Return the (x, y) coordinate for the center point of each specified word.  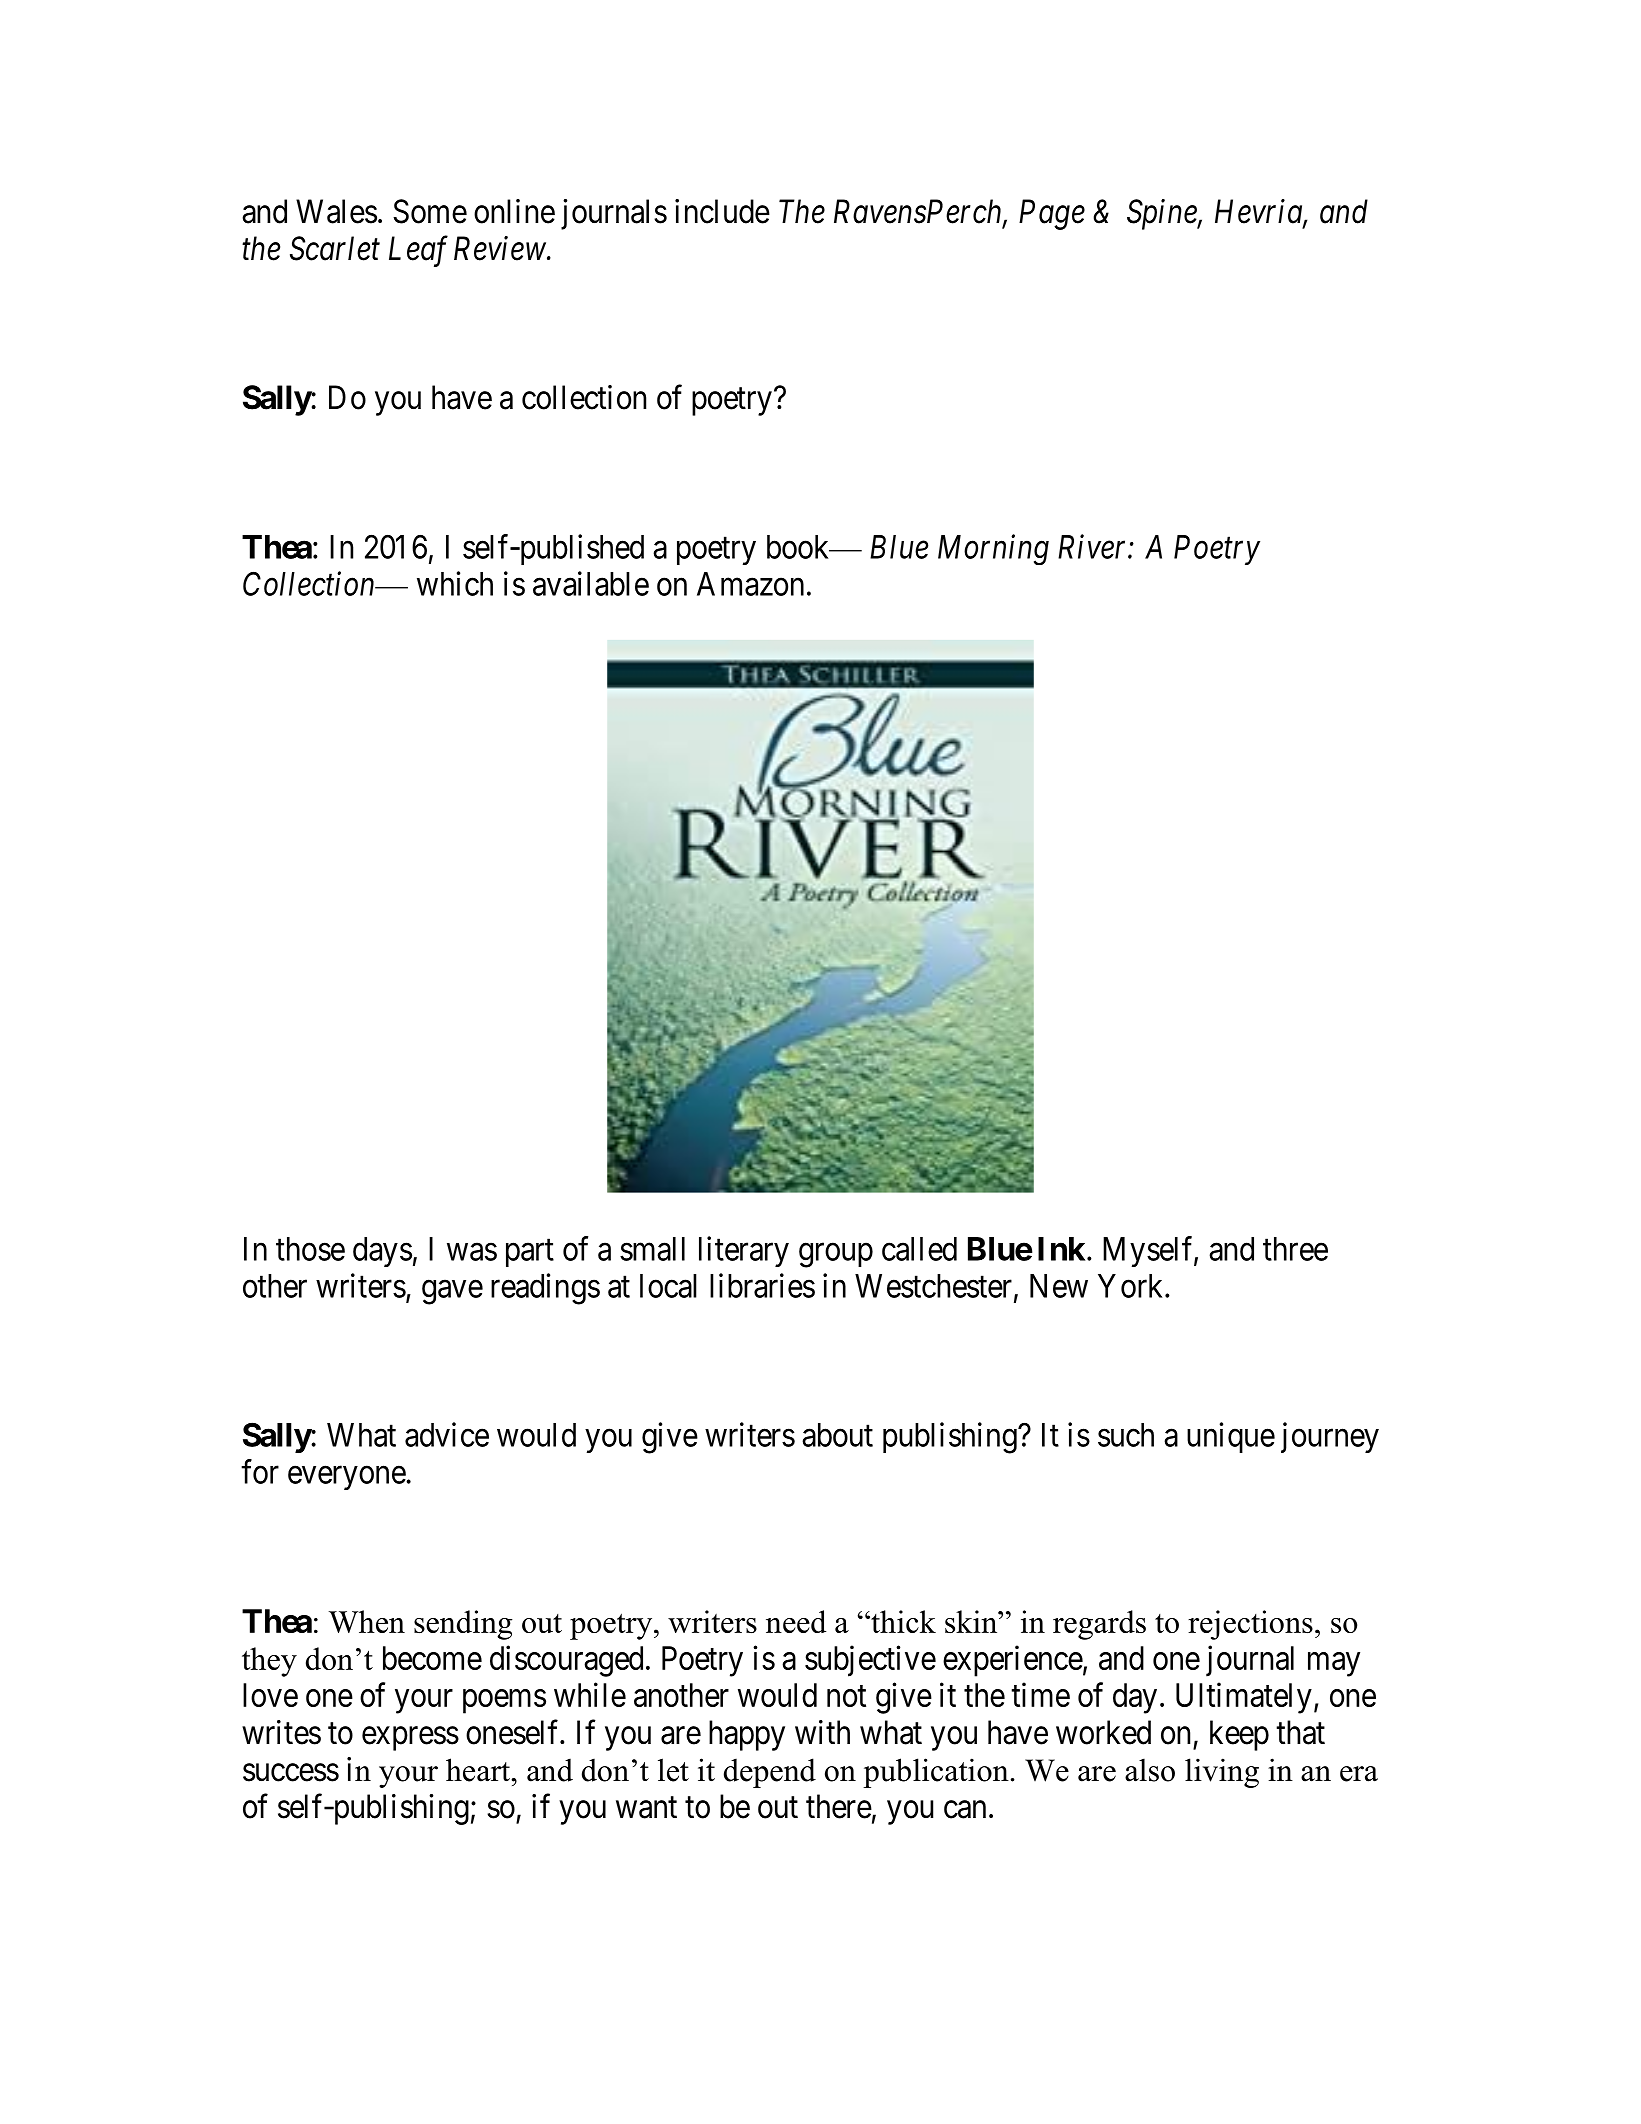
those (310, 1249)
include (722, 211)
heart (479, 1770)
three (1295, 1249)
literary (744, 1251)
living (1222, 1773)
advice (447, 1434)
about (837, 1435)
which (455, 583)
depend (770, 1773)
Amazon (750, 584)
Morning (993, 550)
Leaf (418, 251)
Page (1052, 215)
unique (1231, 1437)
